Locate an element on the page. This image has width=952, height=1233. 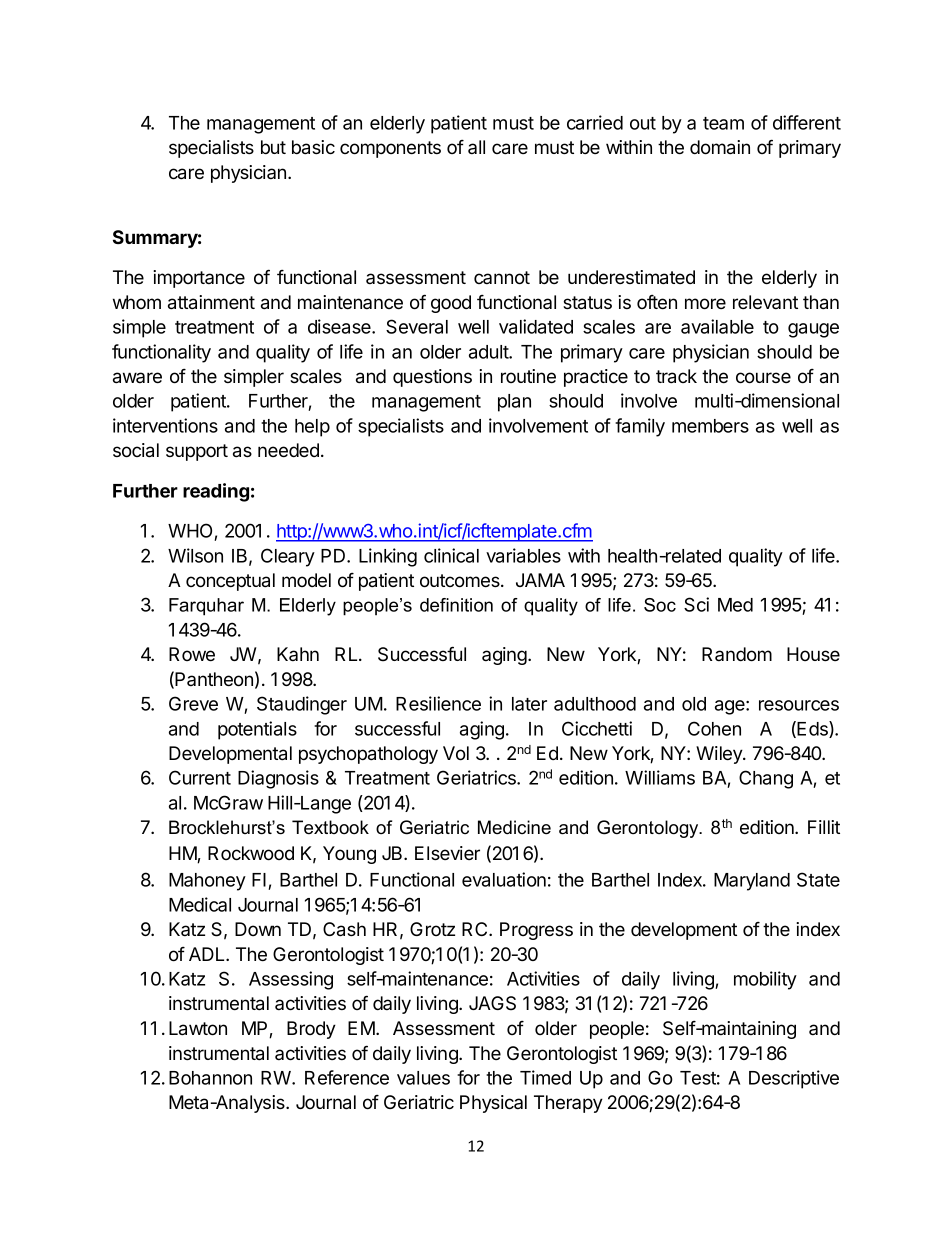
conceptual is located at coordinates (230, 582).
